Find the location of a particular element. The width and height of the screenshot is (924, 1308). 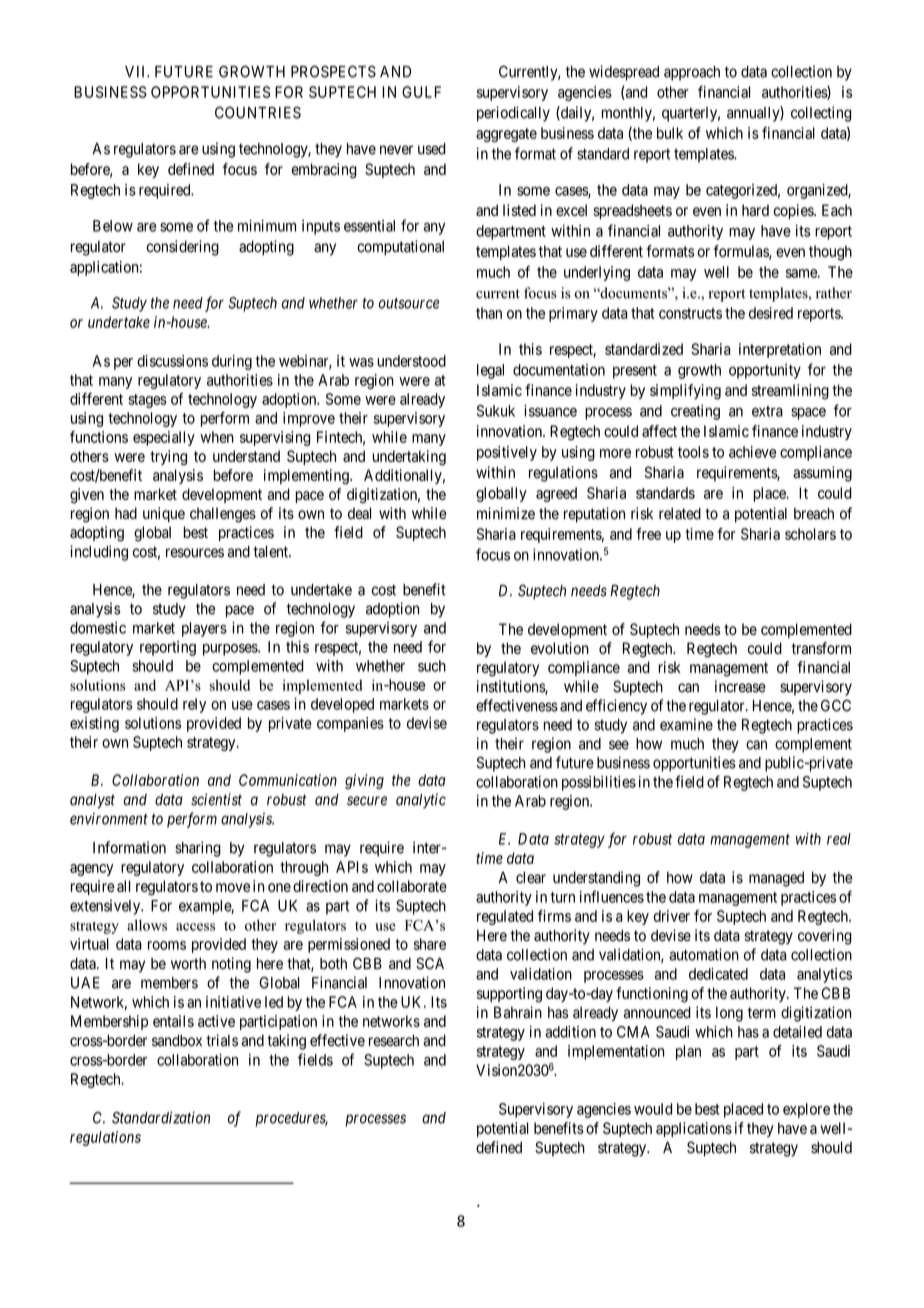

explore is located at coordinates (806, 1110).
